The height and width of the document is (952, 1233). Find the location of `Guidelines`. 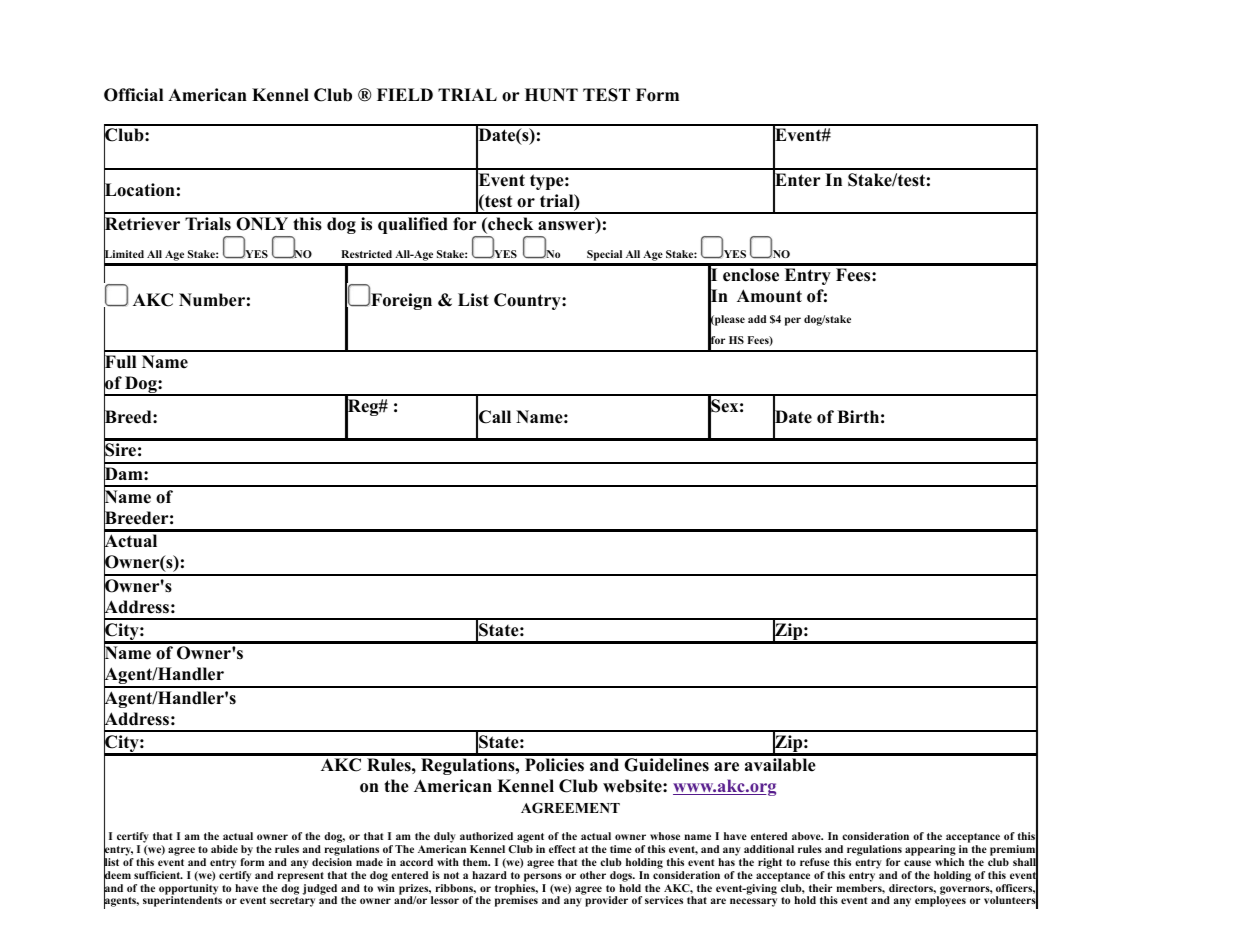

Guidelines is located at coordinates (666, 765).
